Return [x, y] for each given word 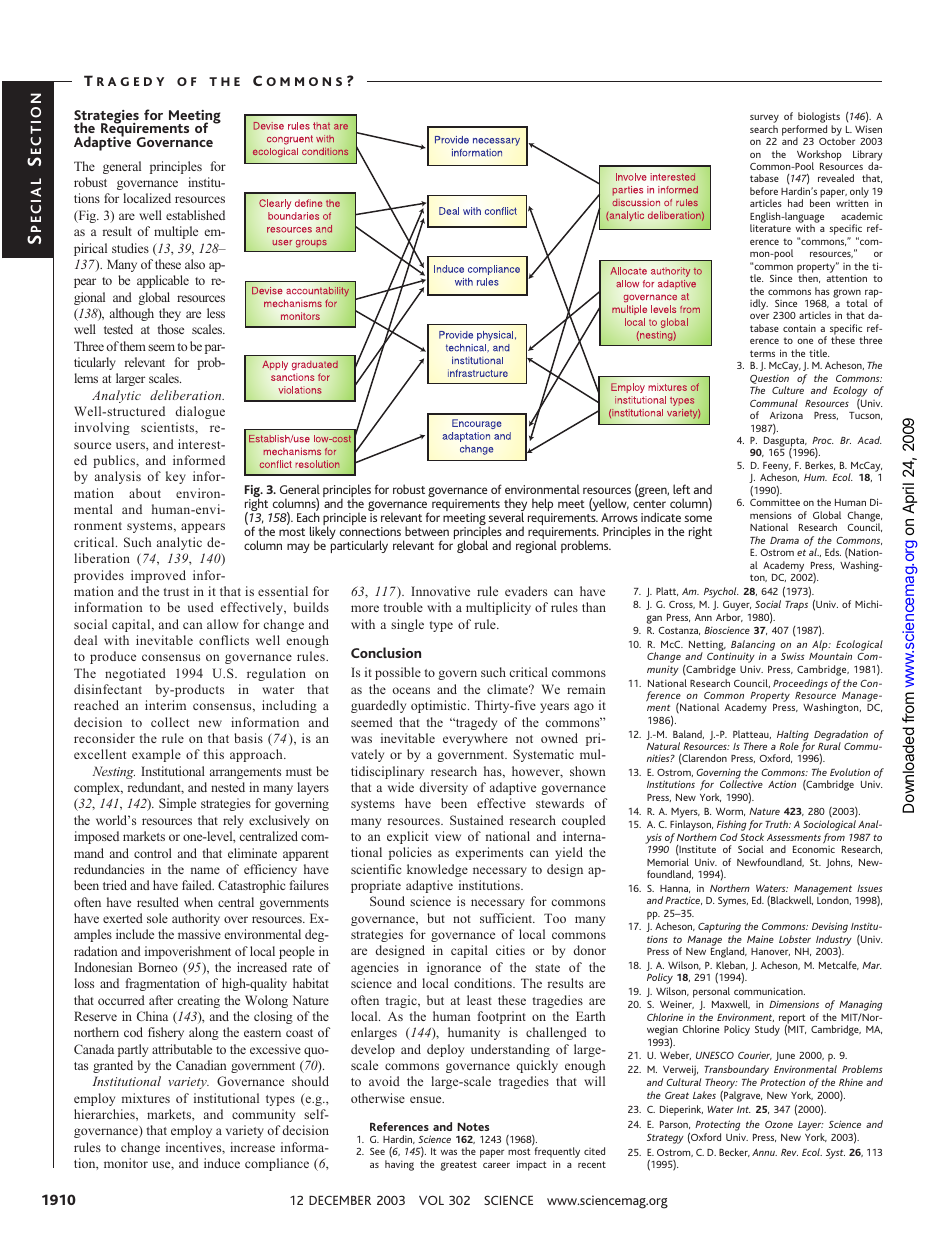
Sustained [477, 820]
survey [764, 120]
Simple [177, 804]
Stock [752, 837]
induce [222, 1163]
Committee [775, 502]
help [542, 506]
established [195, 215]
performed [804, 131]
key [176, 477]
